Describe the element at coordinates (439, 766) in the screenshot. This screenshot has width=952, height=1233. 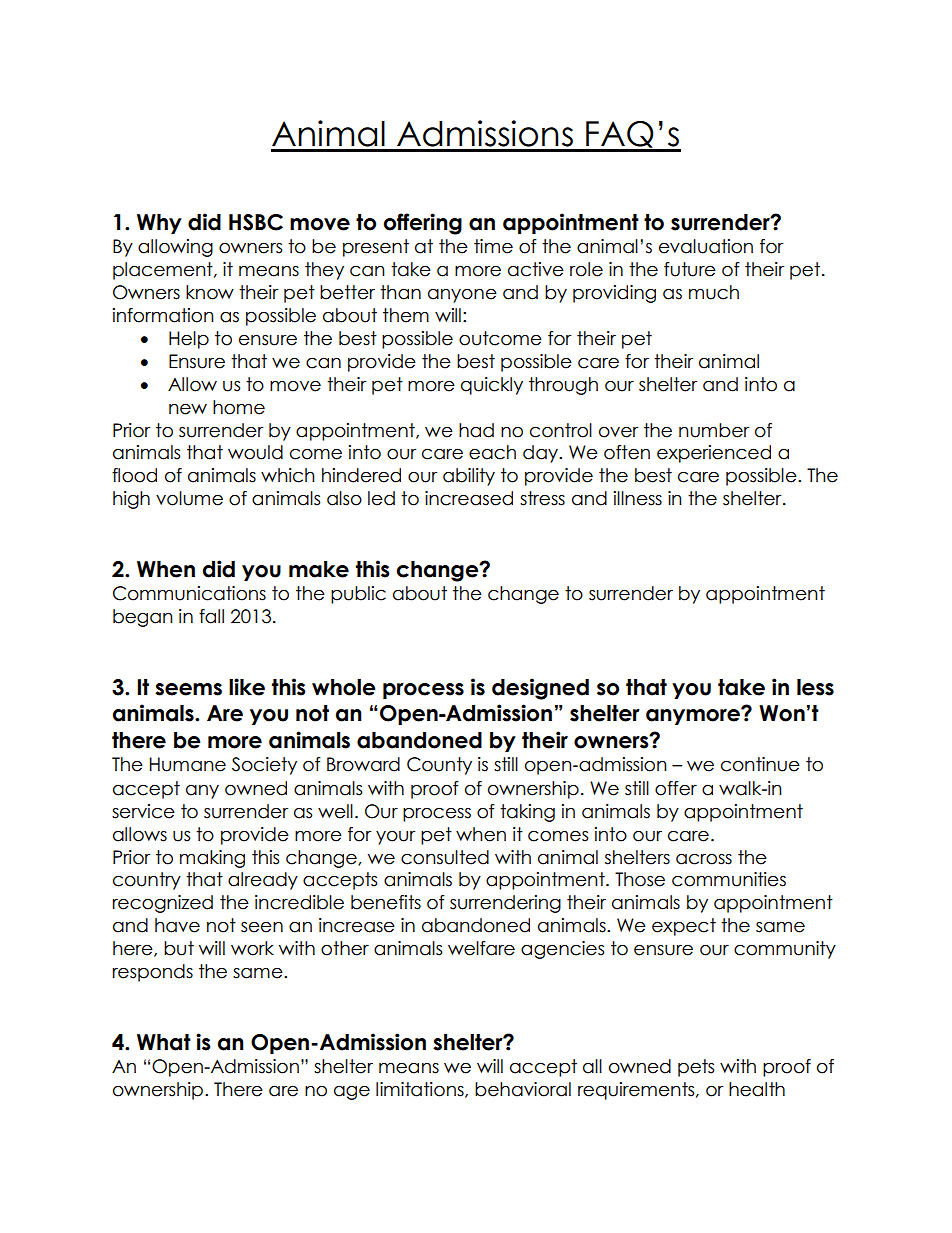
I see `County` at that location.
